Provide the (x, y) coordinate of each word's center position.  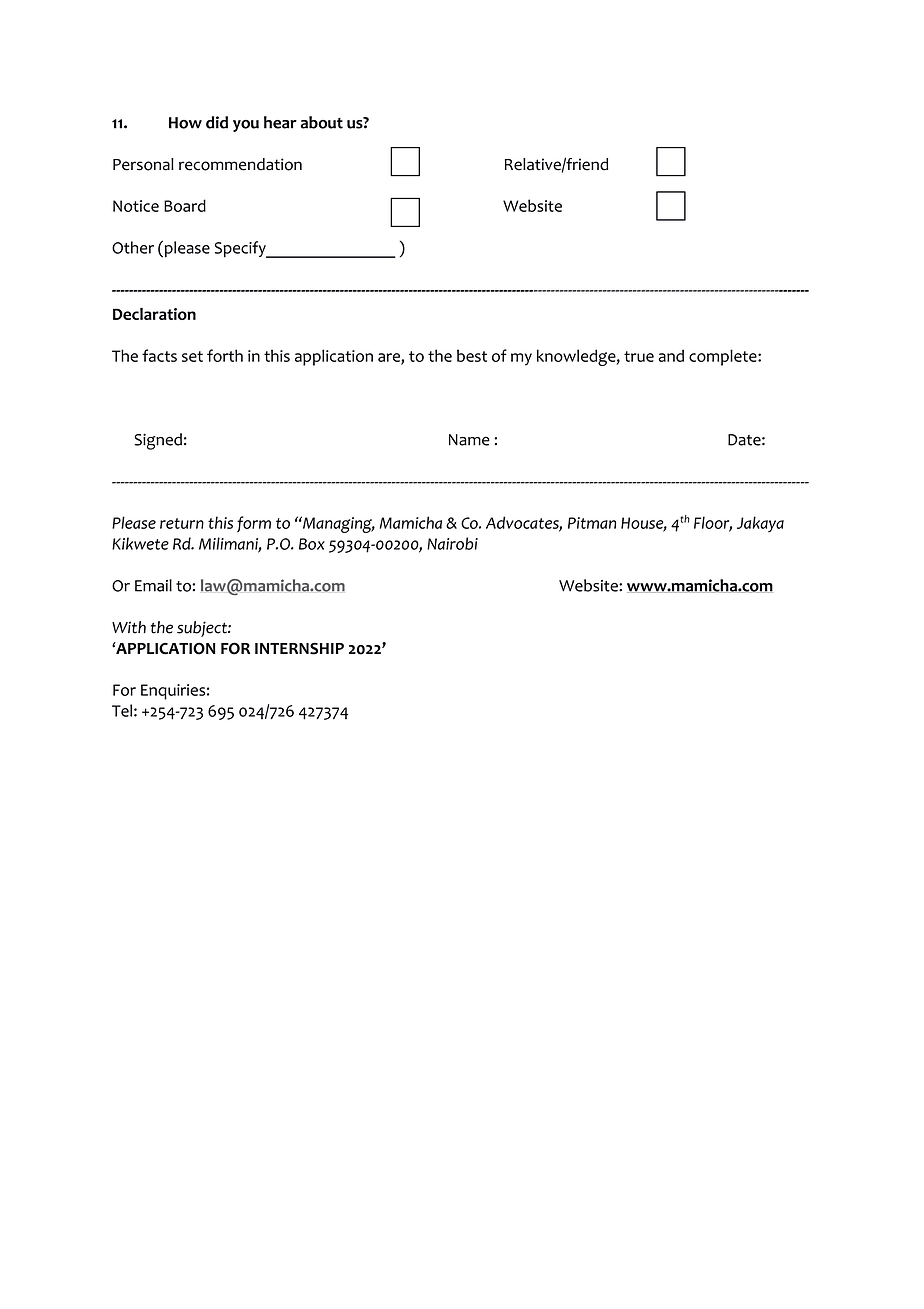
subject (203, 629)
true (639, 356)
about (322, 122)
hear (280, 122)
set (192, 356)
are (390, 358)
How (185, 123)
